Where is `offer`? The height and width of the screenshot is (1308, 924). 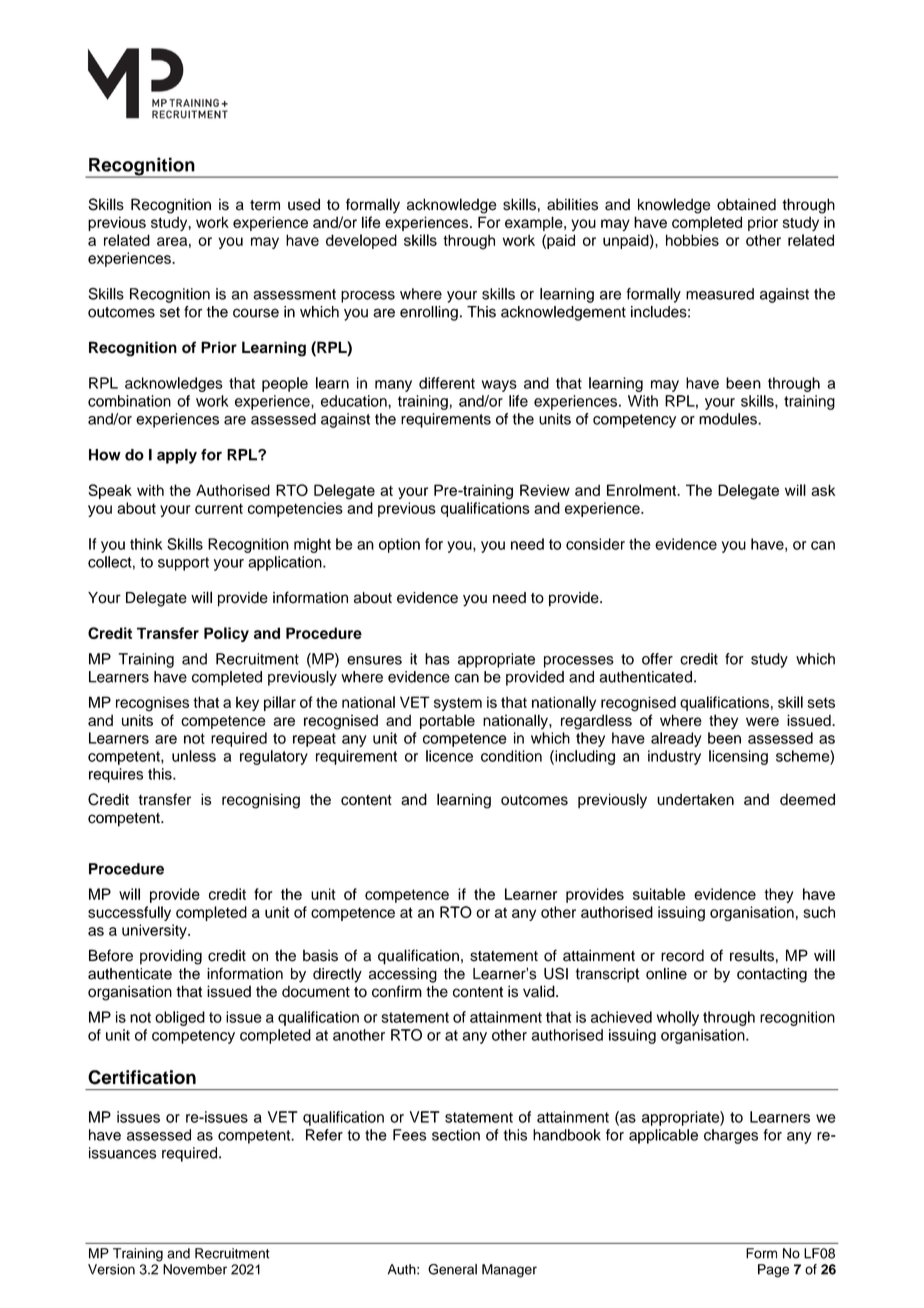
offer is located at coordinates (657, 659).
